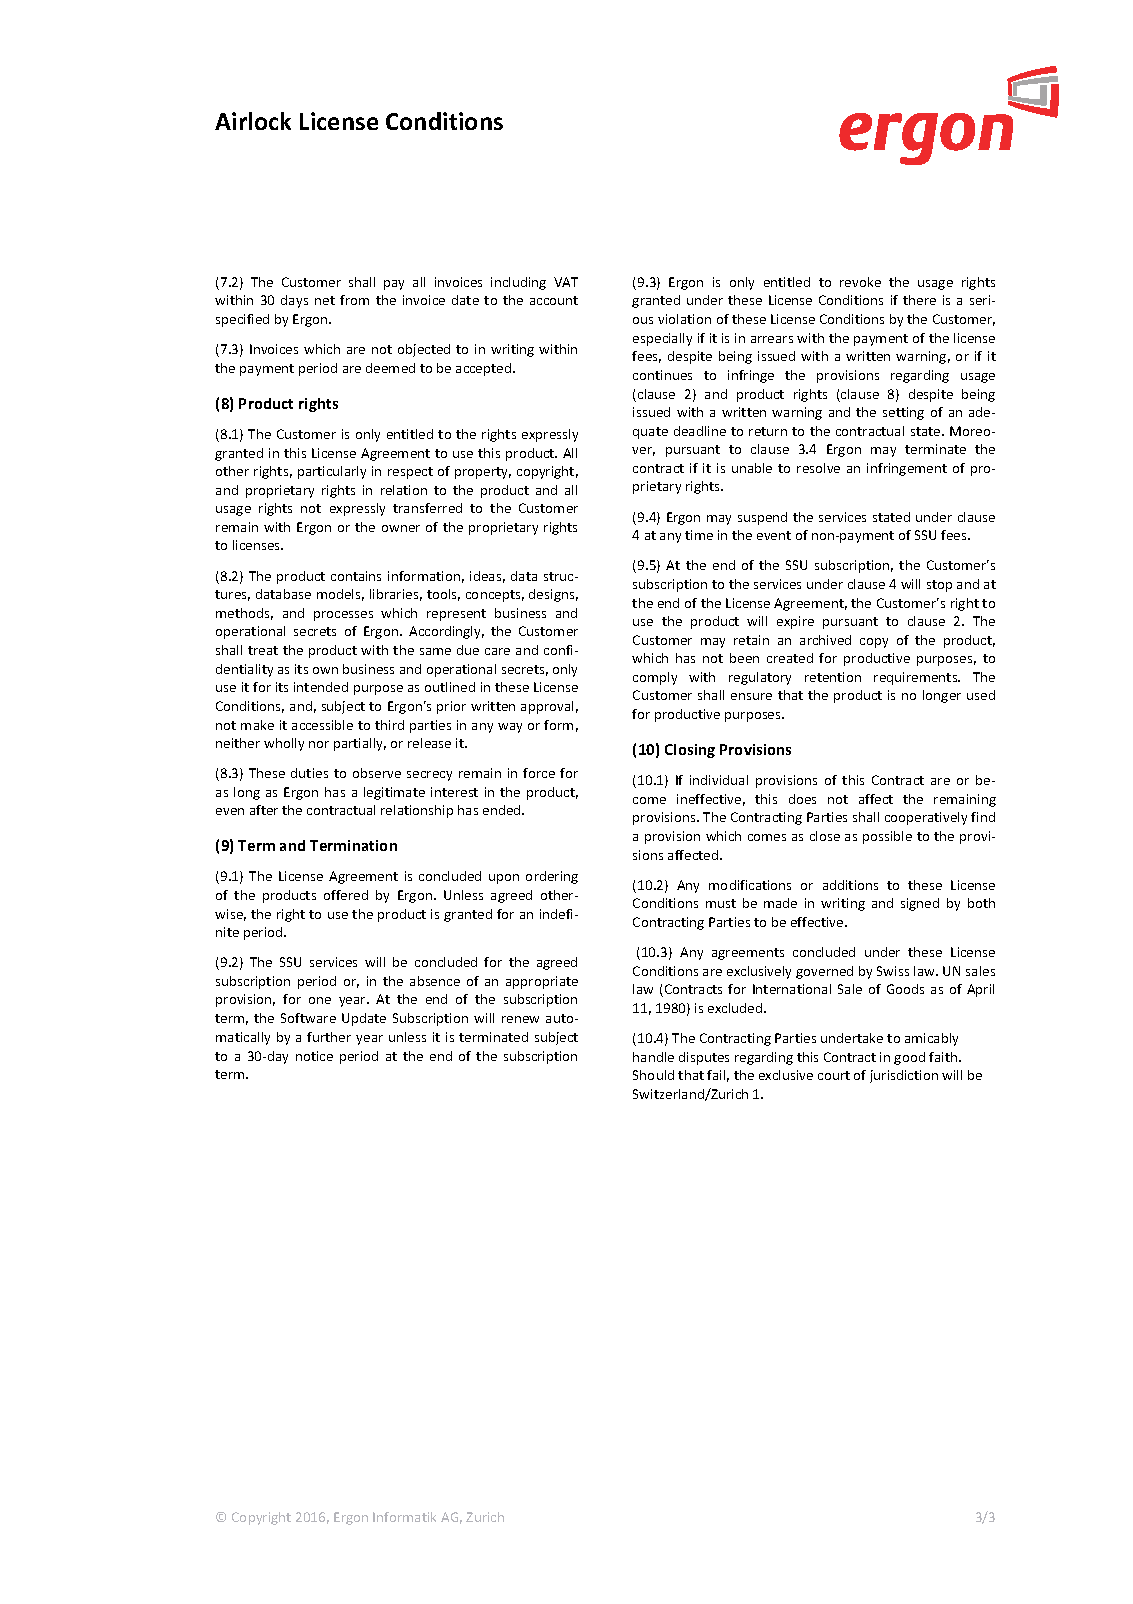 The width and height of the screenshot is (1133, 1604). What do you see at coordinates (655, 678) in the screenshot?
I see `comply` at bounding box center [655, 678].
